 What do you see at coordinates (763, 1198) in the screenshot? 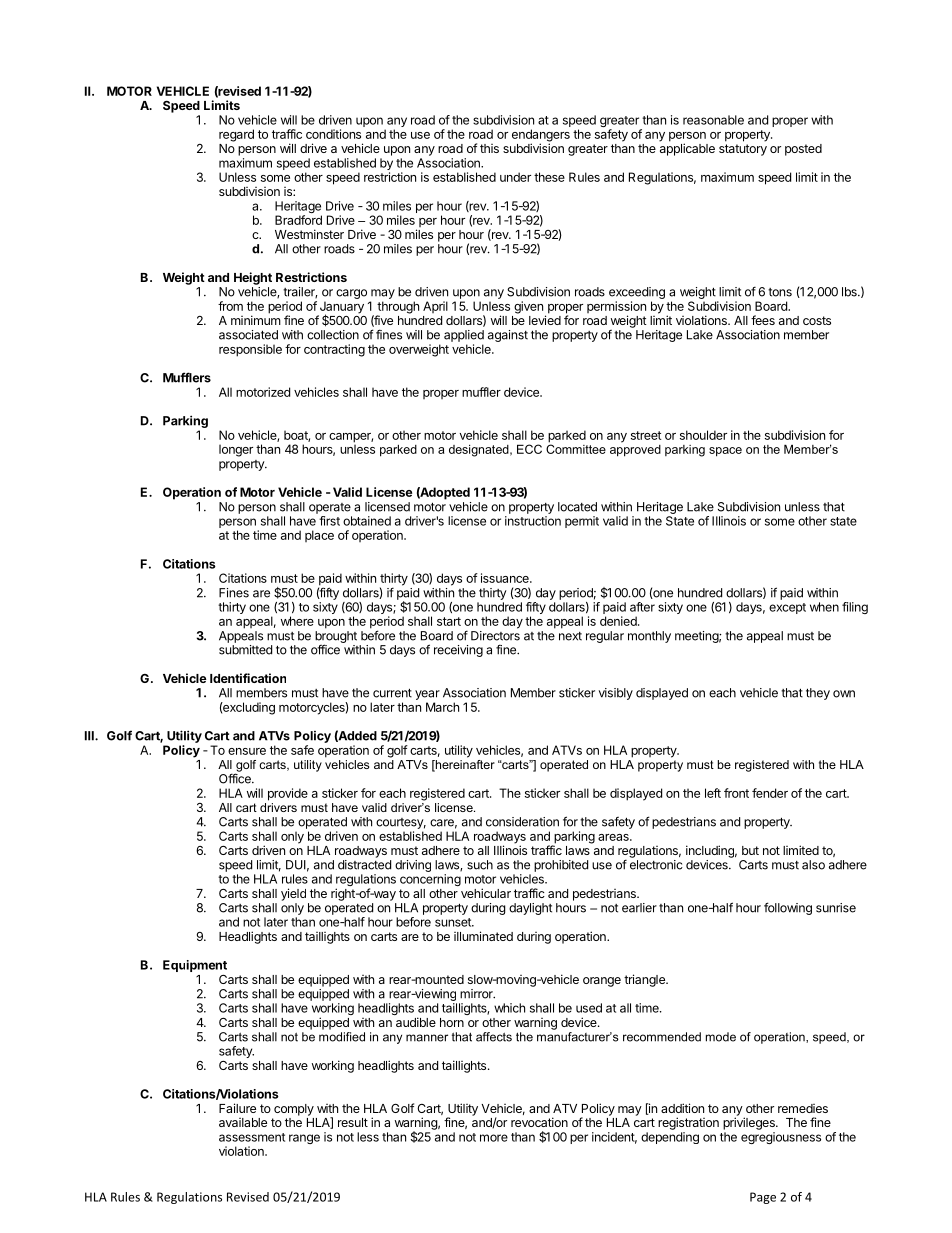
I see `Page` at bounding box center [763, 1198].
